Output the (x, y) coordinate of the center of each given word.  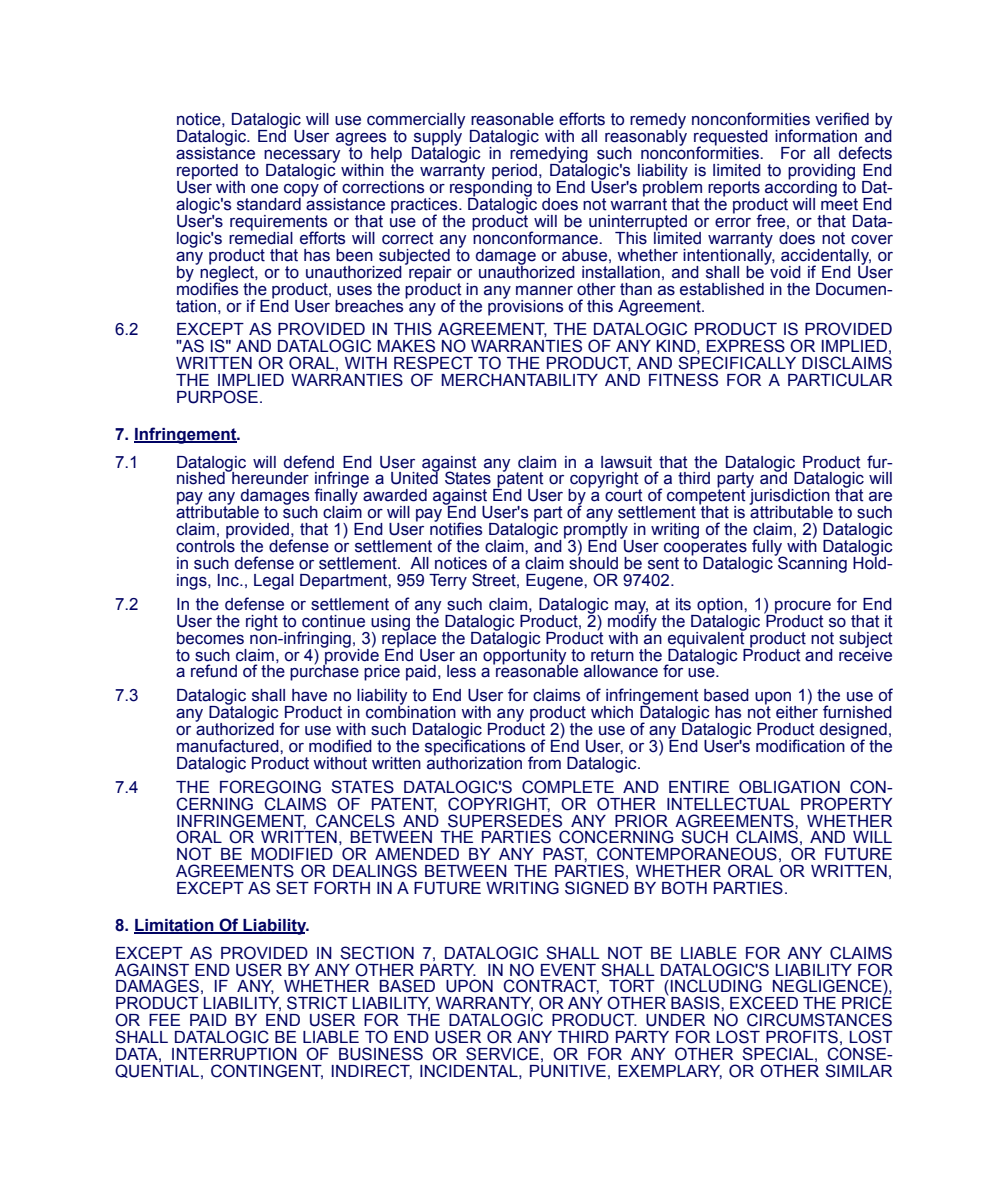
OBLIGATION (789, 787)
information (816, 136)
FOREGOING (270, 787)
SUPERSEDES (505, 821)
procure (802, 608)
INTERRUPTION (234, 1054)
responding (491, 189)
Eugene (555, 582)
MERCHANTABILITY (520, 380)
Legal (274, 582)
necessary (302, 157)
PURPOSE (217, 397)
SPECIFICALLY (737, 363)
